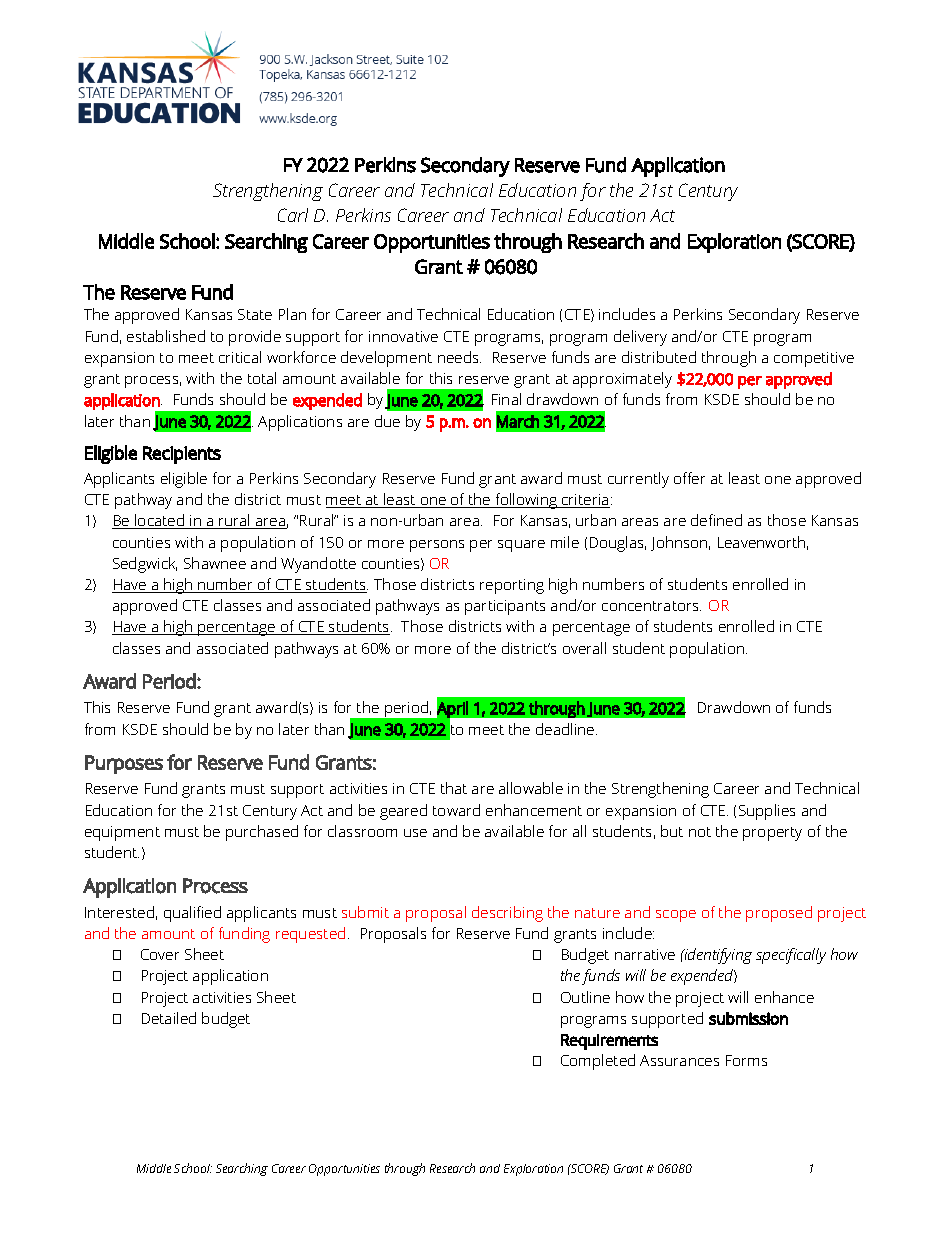 The width and height of the page is (952, 1233). What do you see at coordinates (293, 215) in the page?
I see `Carl` at bounding box center [293, 215].
